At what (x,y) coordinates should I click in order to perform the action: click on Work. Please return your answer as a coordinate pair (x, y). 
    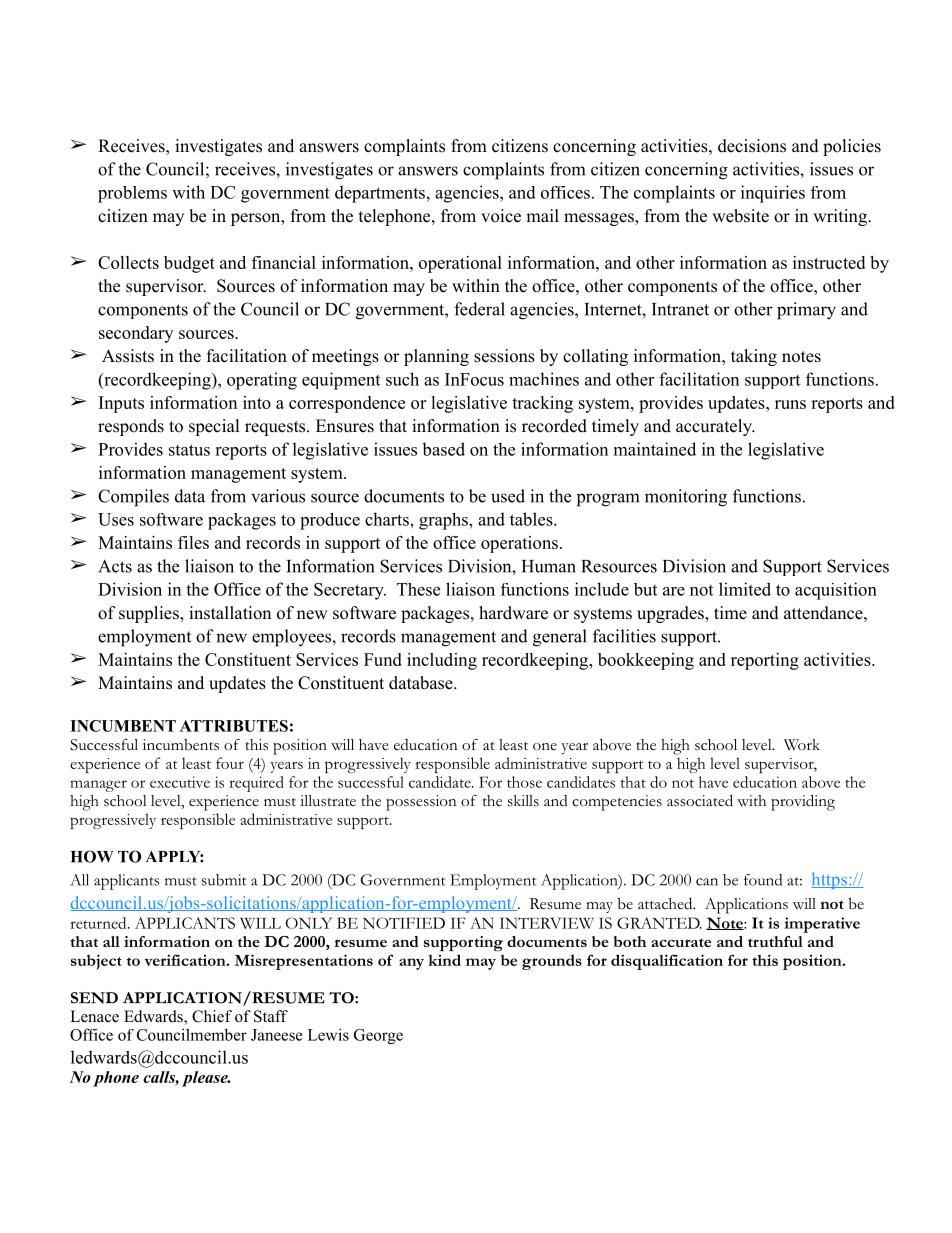
    Looking at the image, I should click on (802, 744).
